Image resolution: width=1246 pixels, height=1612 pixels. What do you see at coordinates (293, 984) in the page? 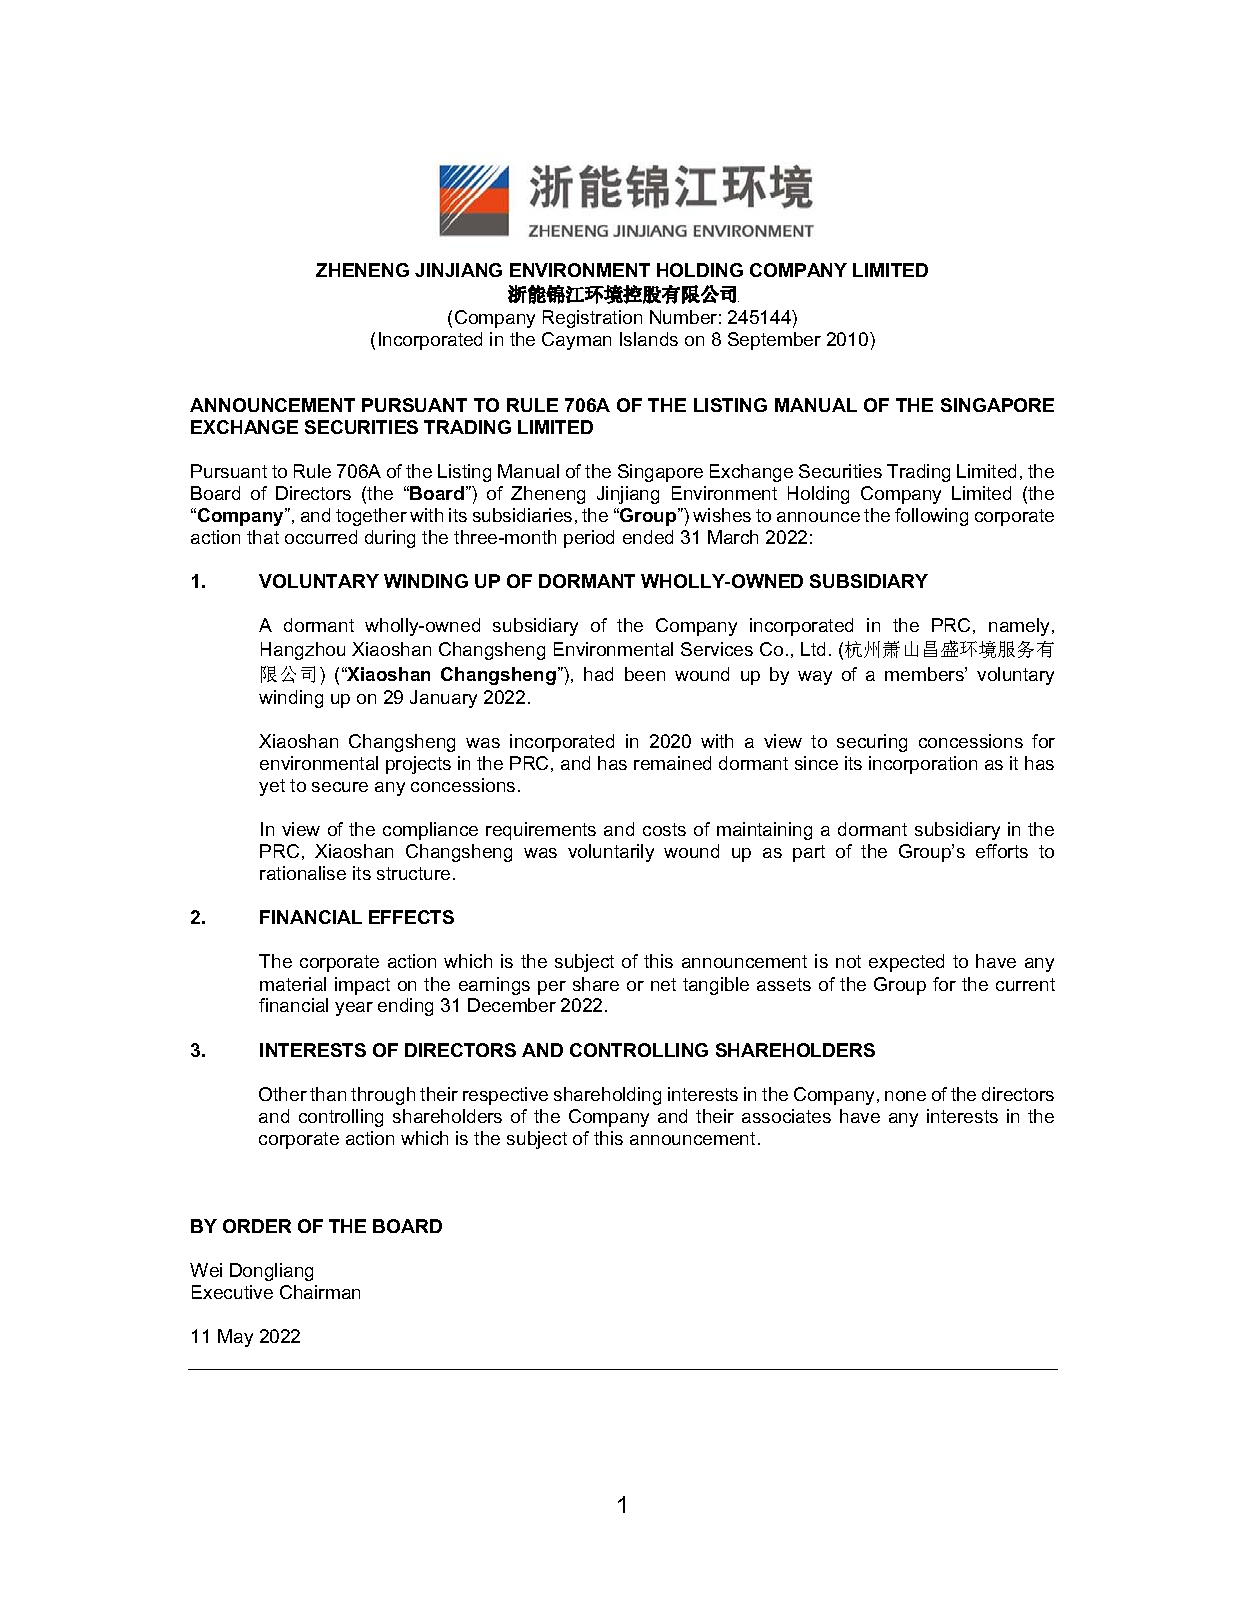
I see `material` at bounding box center [293, 984].
